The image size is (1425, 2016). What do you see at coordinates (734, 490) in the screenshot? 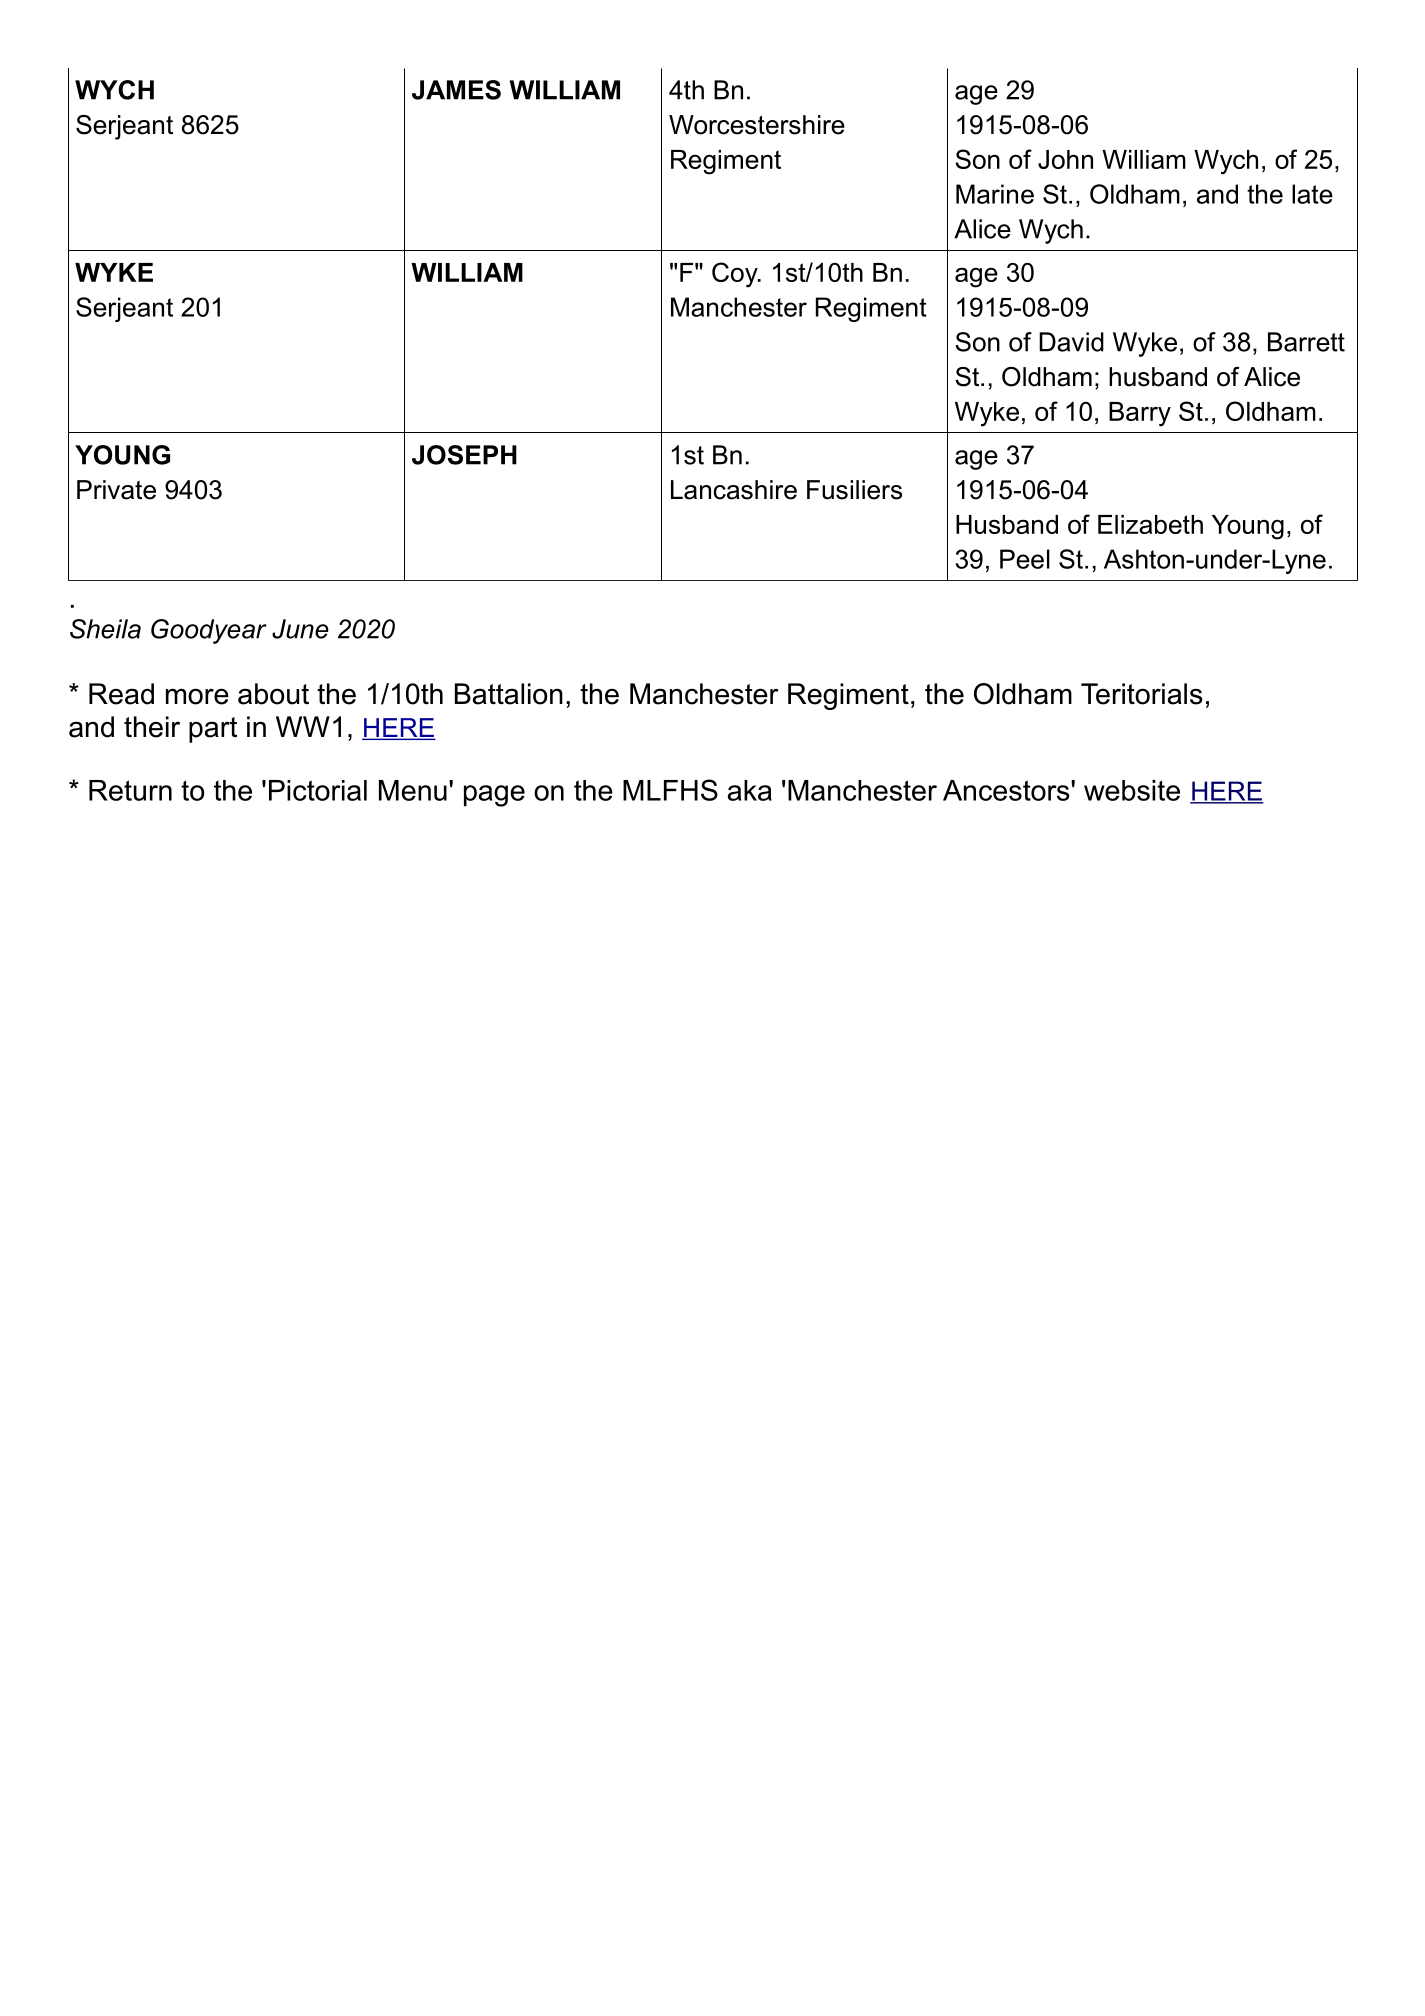
I see `Lancashire` at bounding box center [734, 490].
